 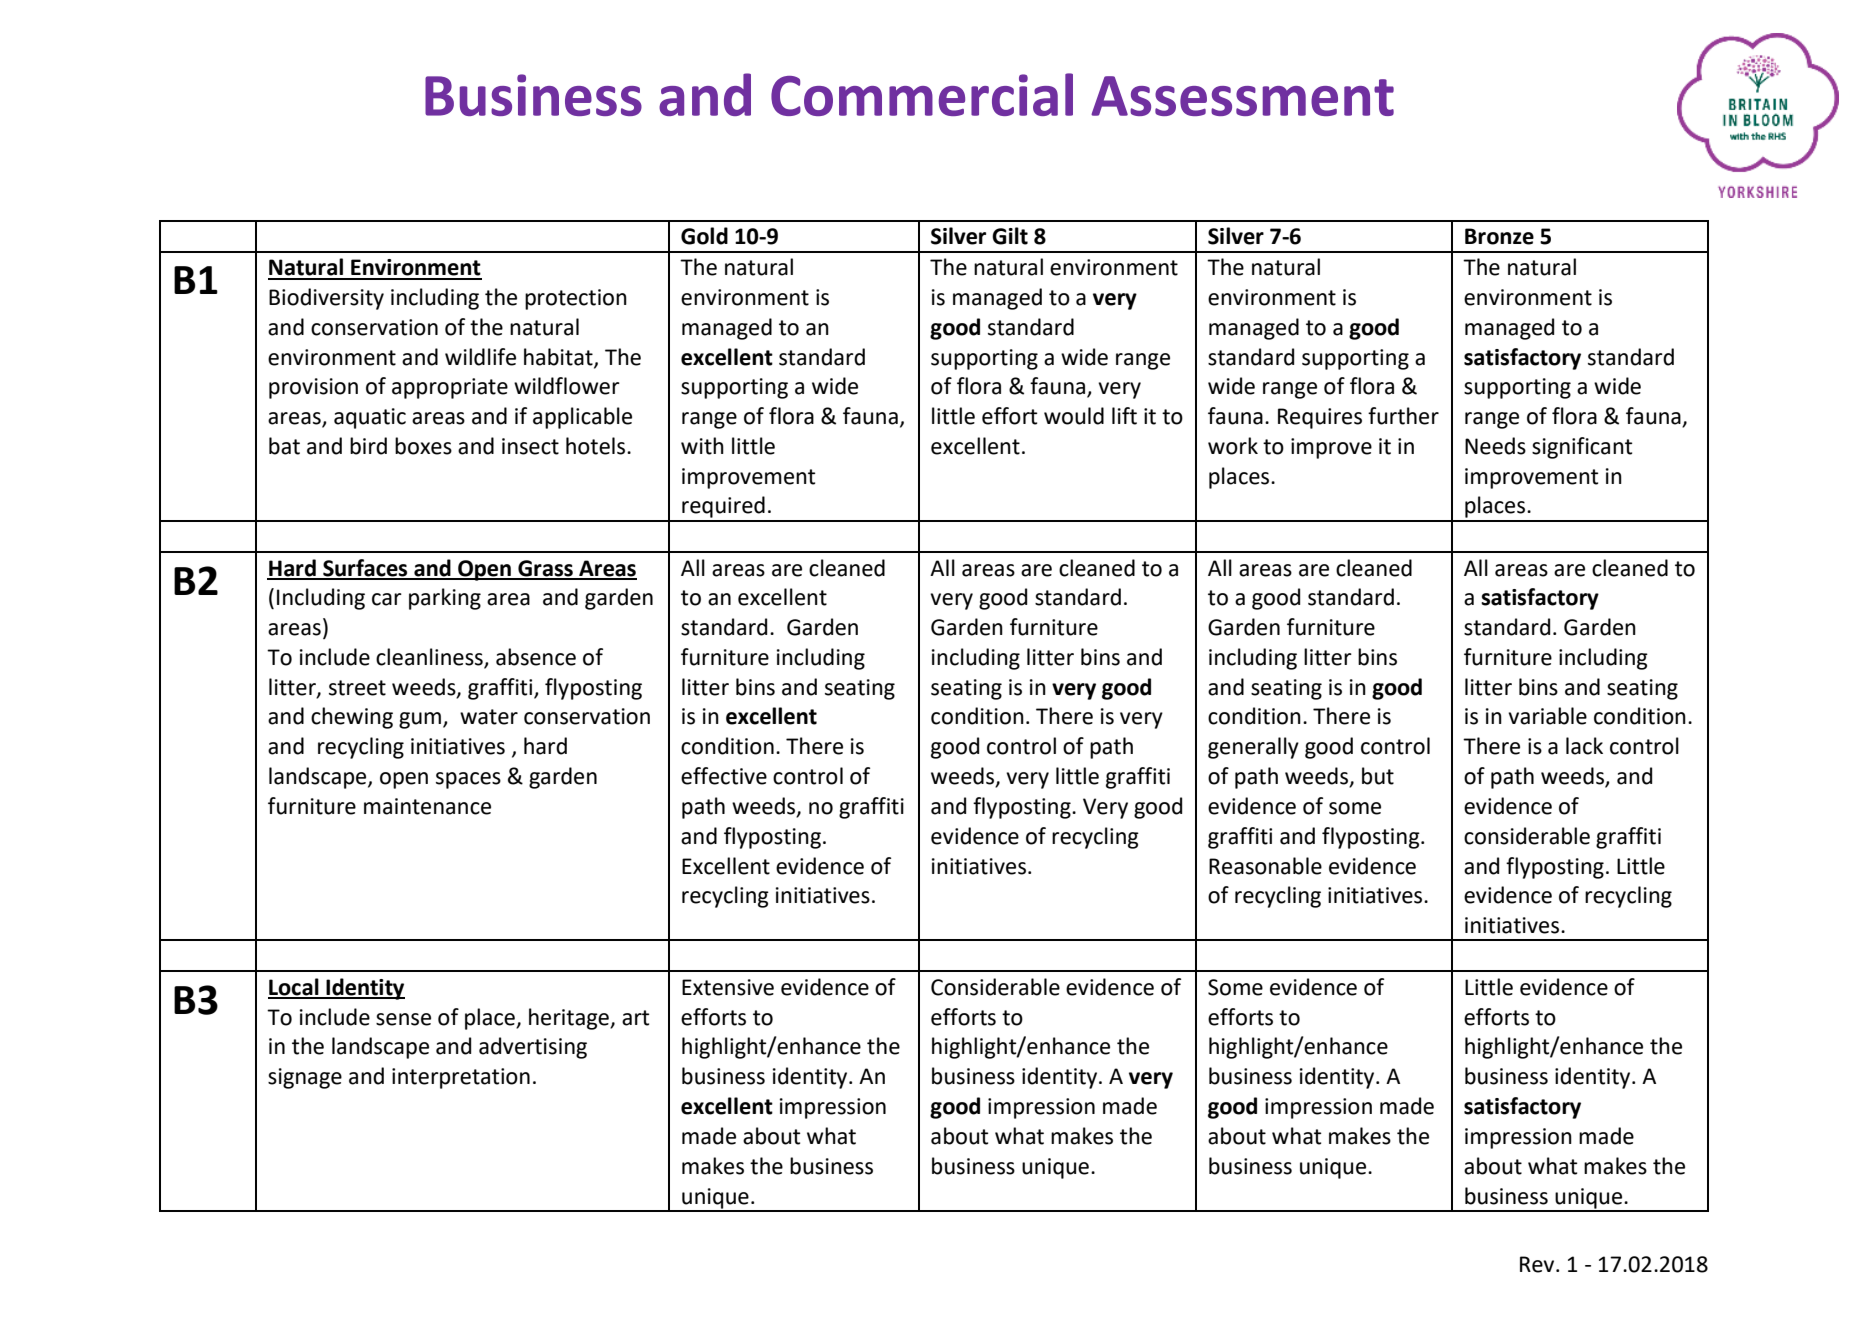 I want to click on would, so click(x=1074, y=416).
